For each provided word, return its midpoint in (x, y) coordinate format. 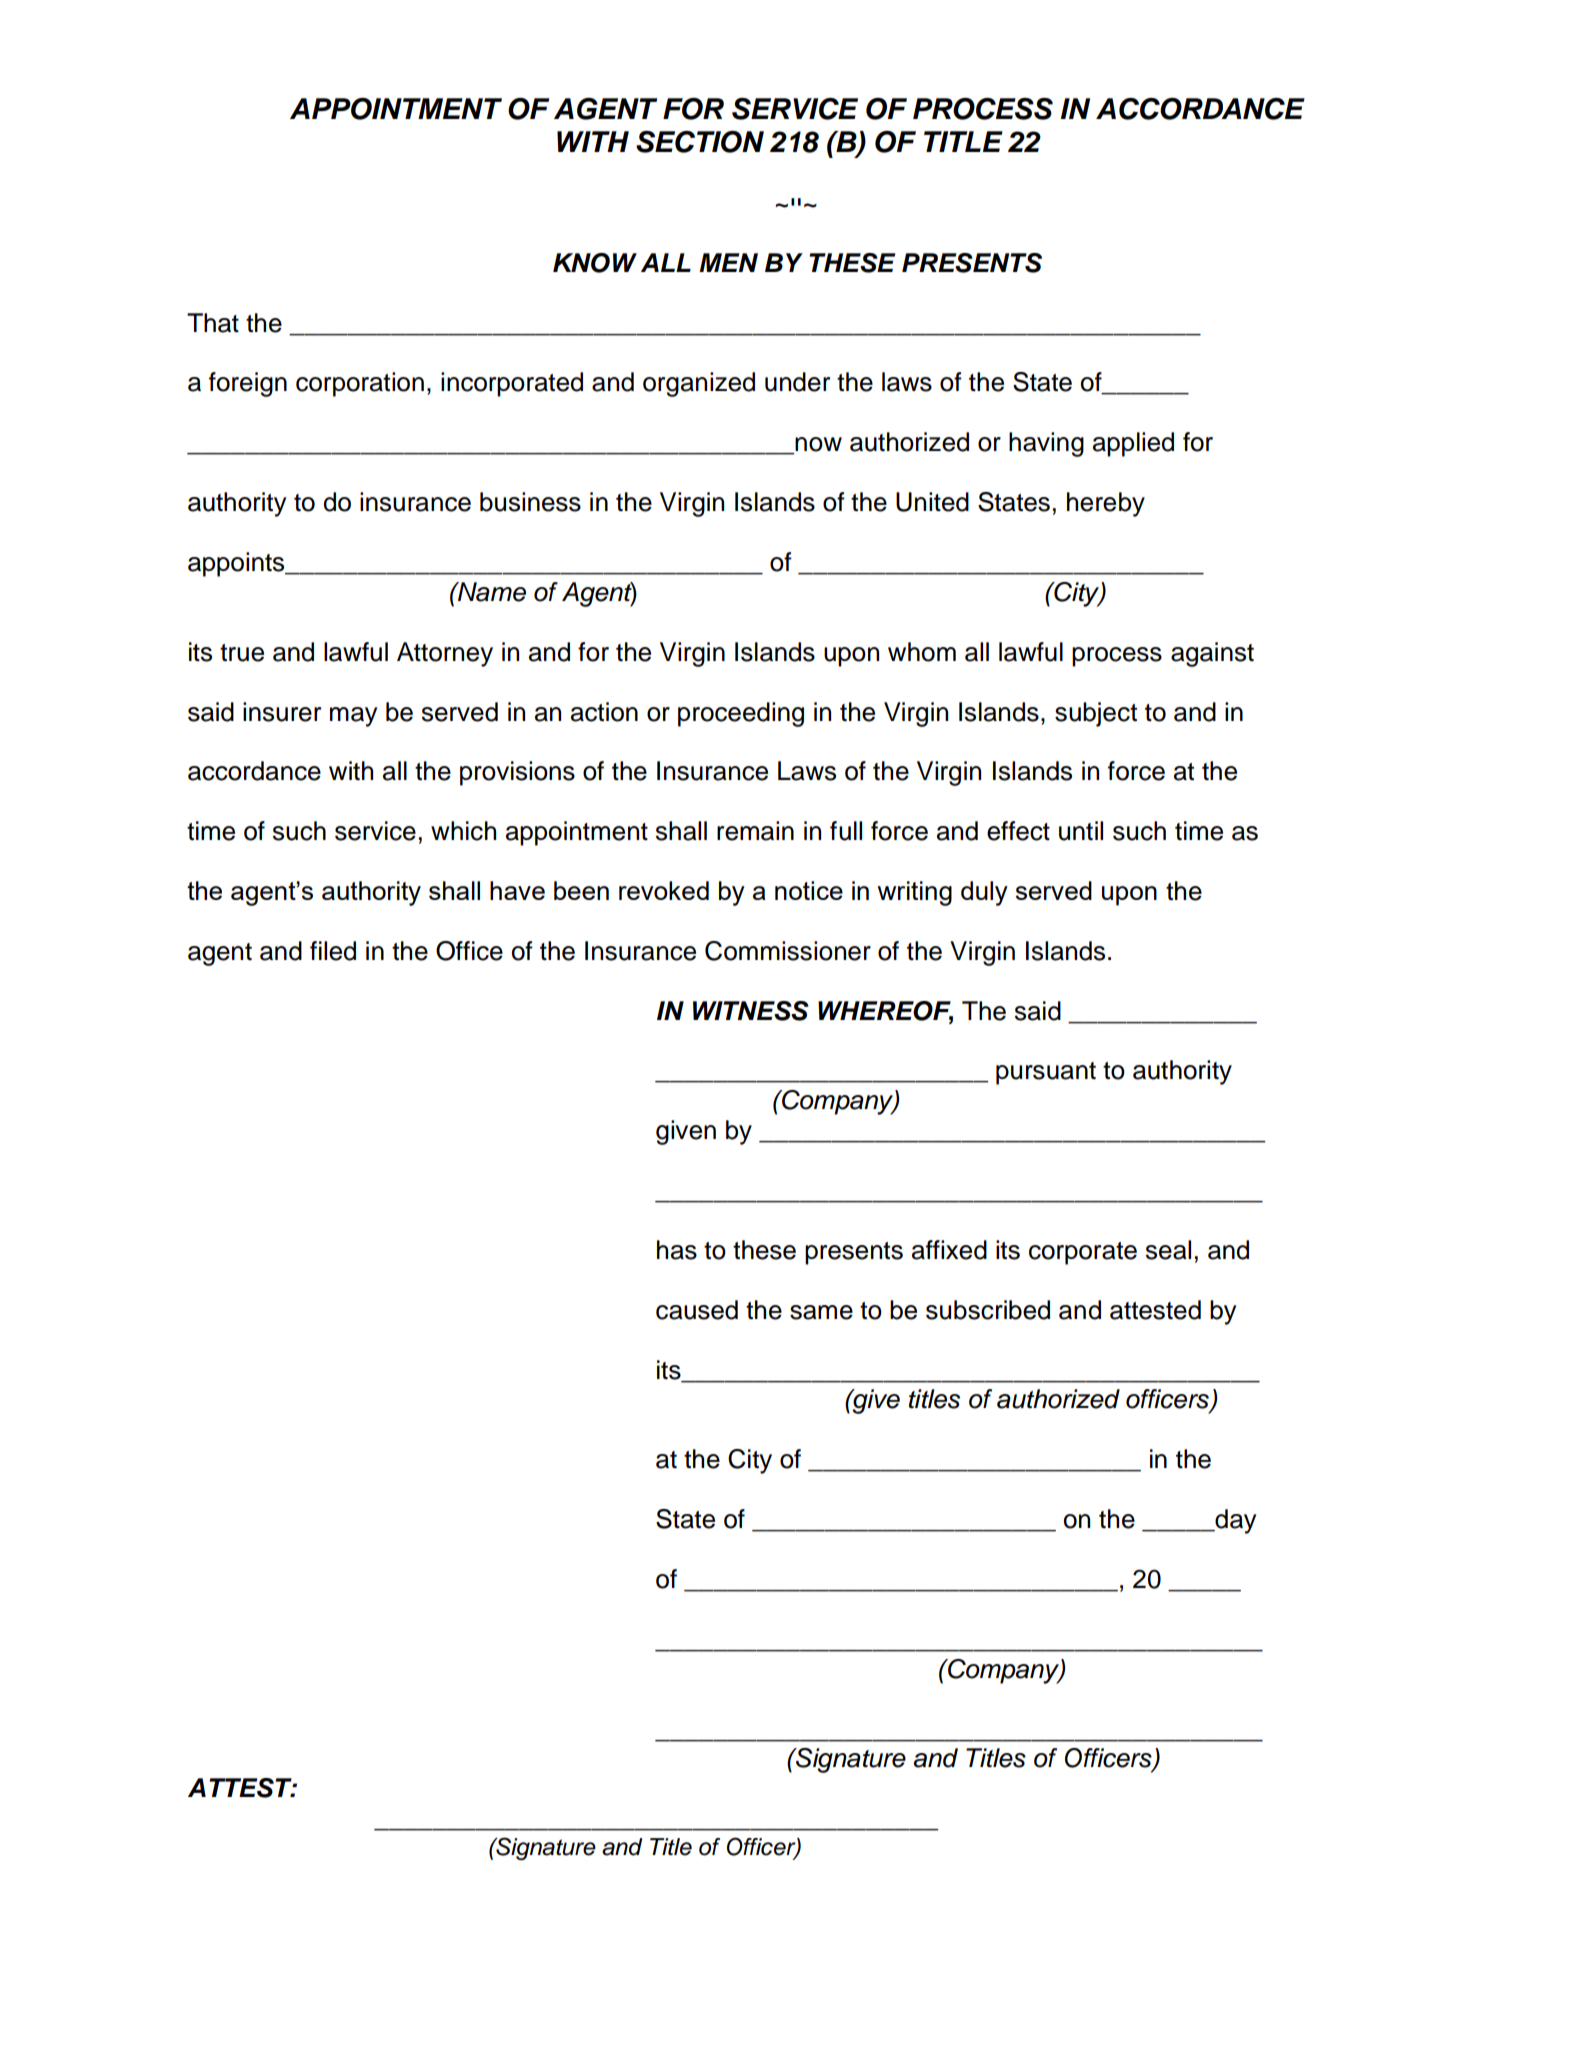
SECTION (700, 142)
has (677, 1250)
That (213, 323)
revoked (664, 890)
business (530, 502)
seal (1168, 1250)
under (797, 382)
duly (984, 893)
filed (333, 951)
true (242, 653)
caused (697, 1310)
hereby (1106, 504)
